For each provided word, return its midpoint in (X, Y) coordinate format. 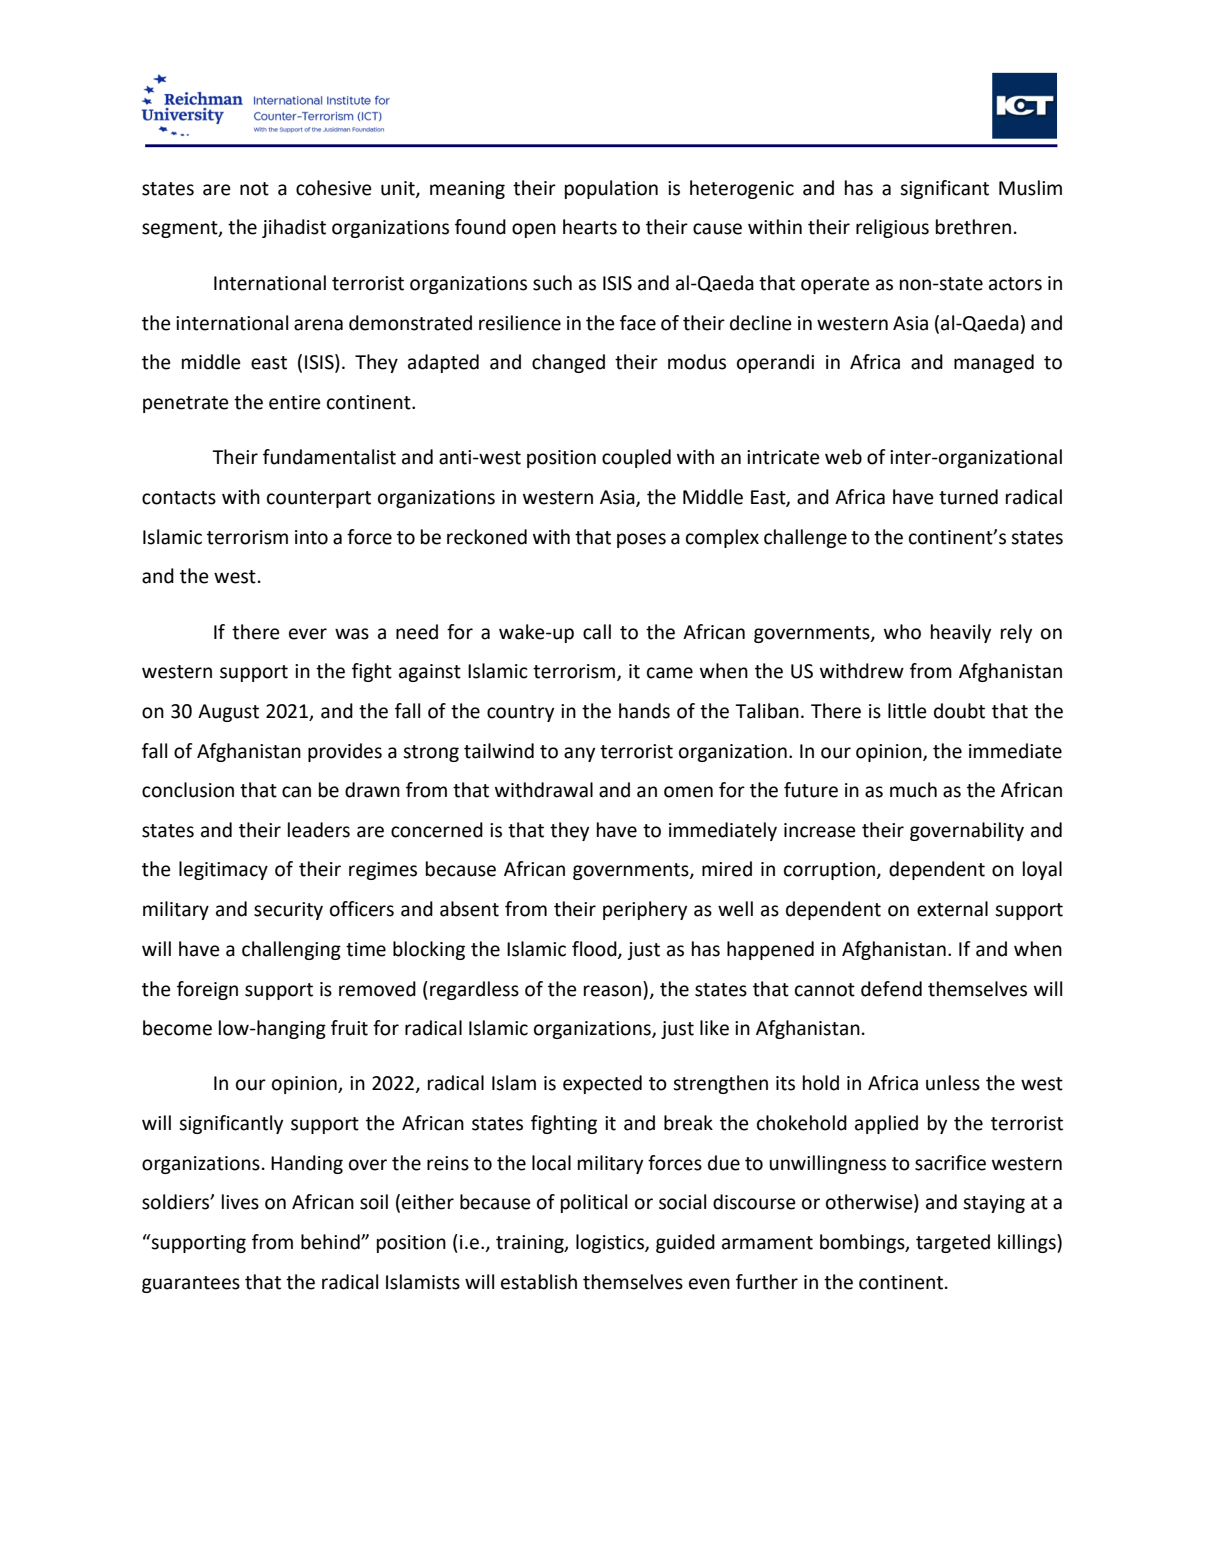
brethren (973, 227)
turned (968, 497)
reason (612, 991)
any (579, 754)
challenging (291, 950)
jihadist (294, 228)
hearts (590, 227)
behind (331, 1242)
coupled (636, 458)
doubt (959, 711)
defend (891, 989)
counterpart (319, 499)
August (228, 713)
